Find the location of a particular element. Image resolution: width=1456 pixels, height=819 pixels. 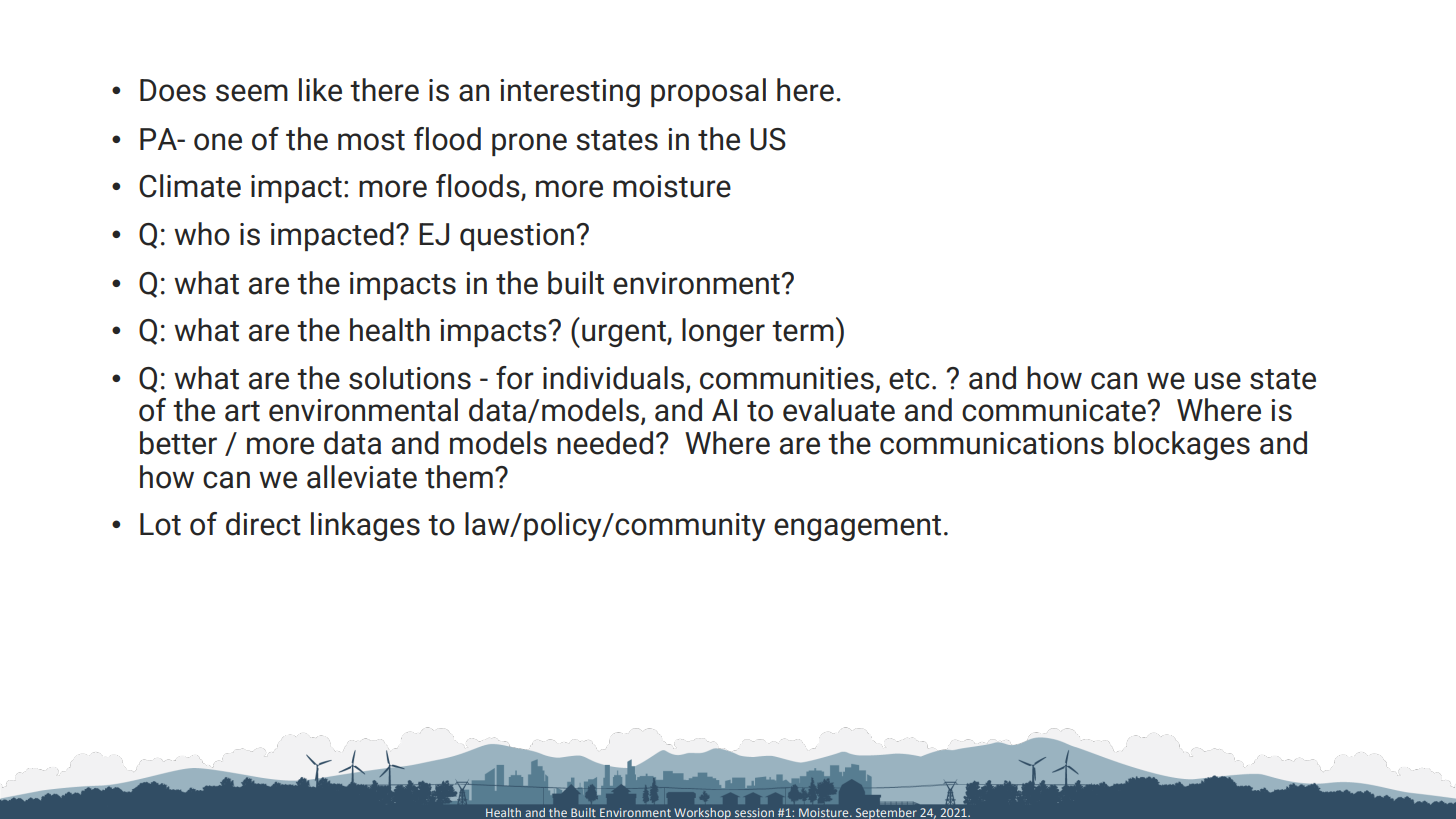

blockages is located at coordinates (1182, 445).
